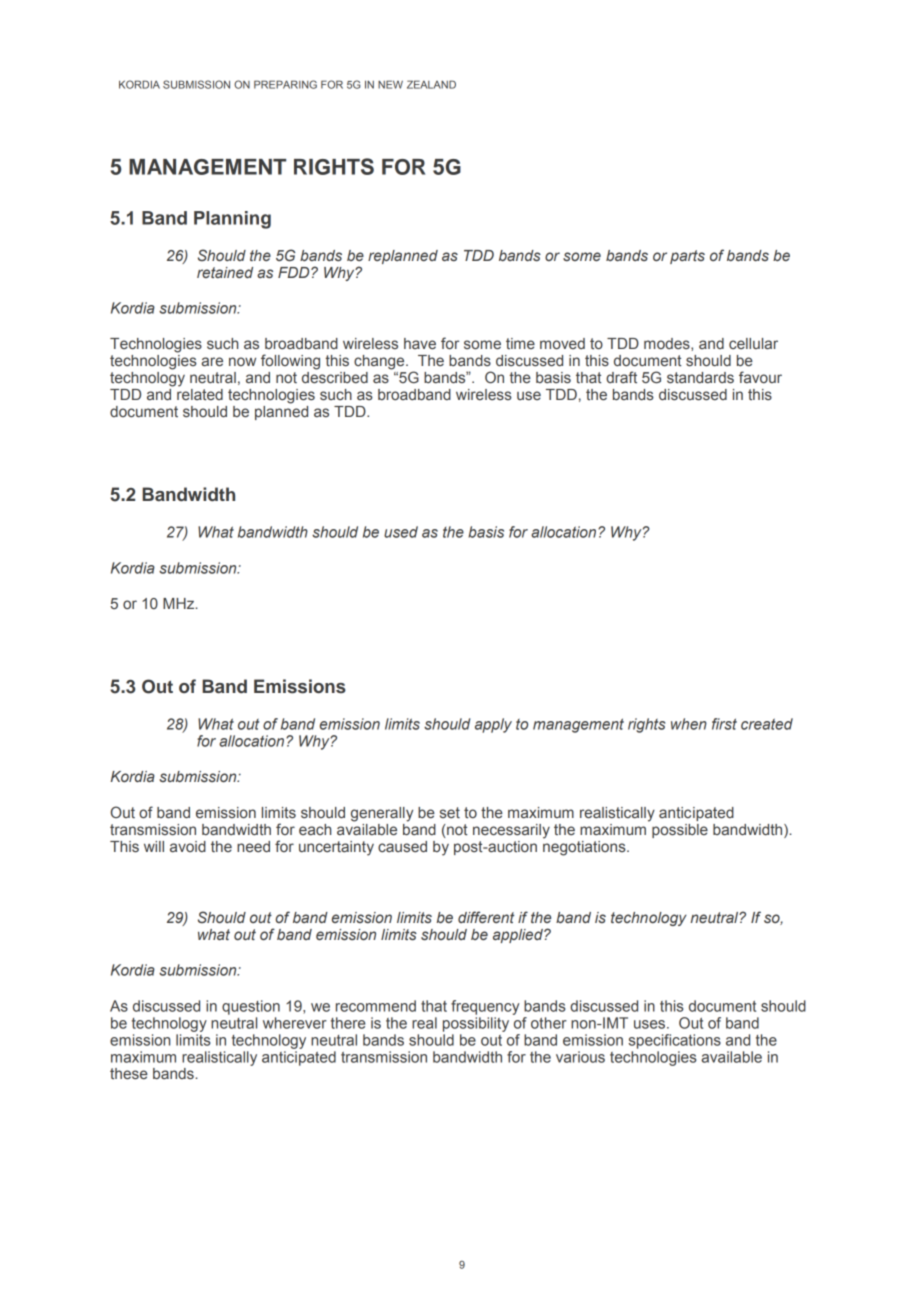 This screenshot has width=924, height=1308. What do you see at coordinates (188, 846) in the screenshot?
I see `avoid` at bounding box center [188, 846].
